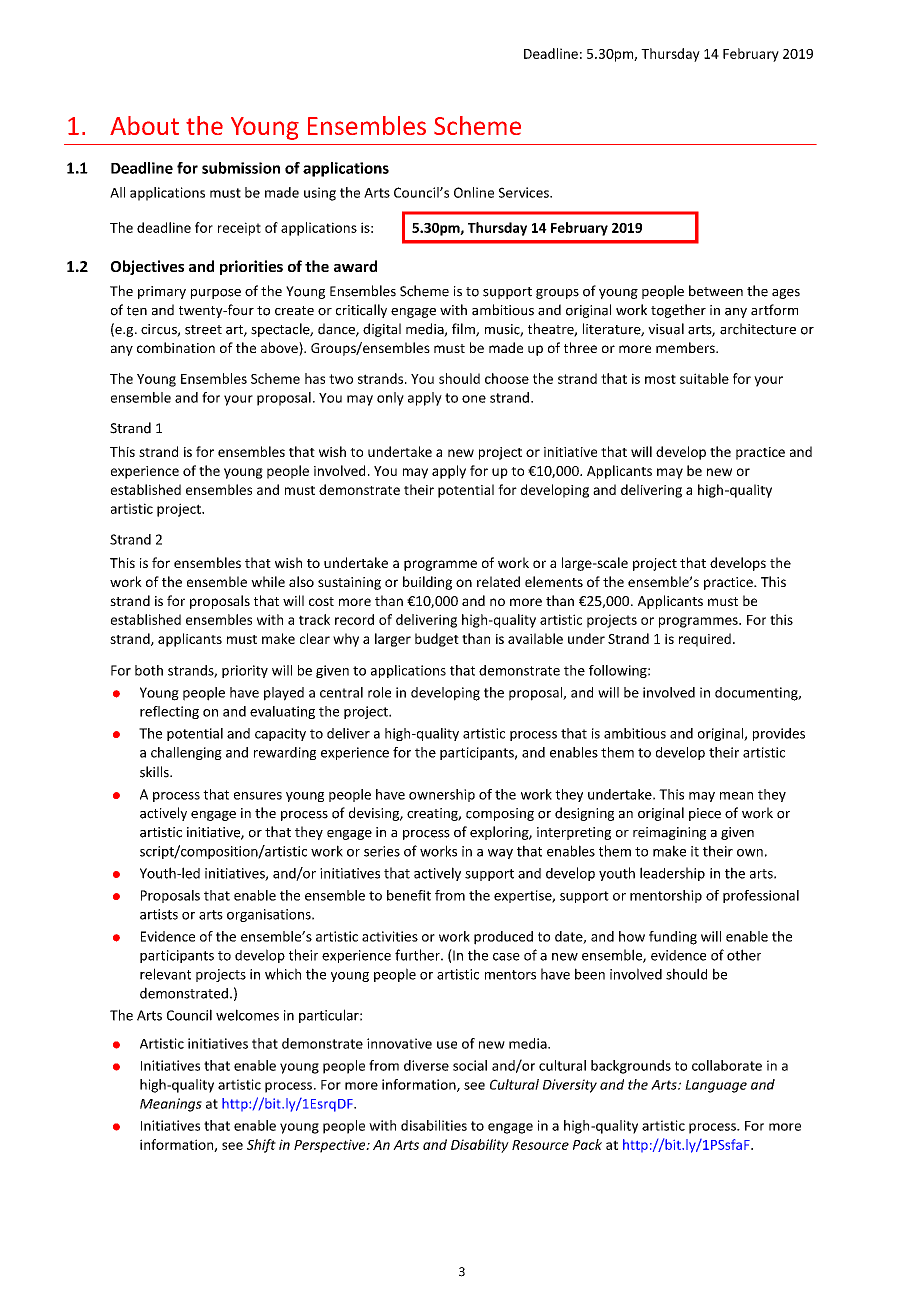  What do you see at coordinates (705, 640) in the screenshot?
I see `required` at bounding box center [705, 640].
